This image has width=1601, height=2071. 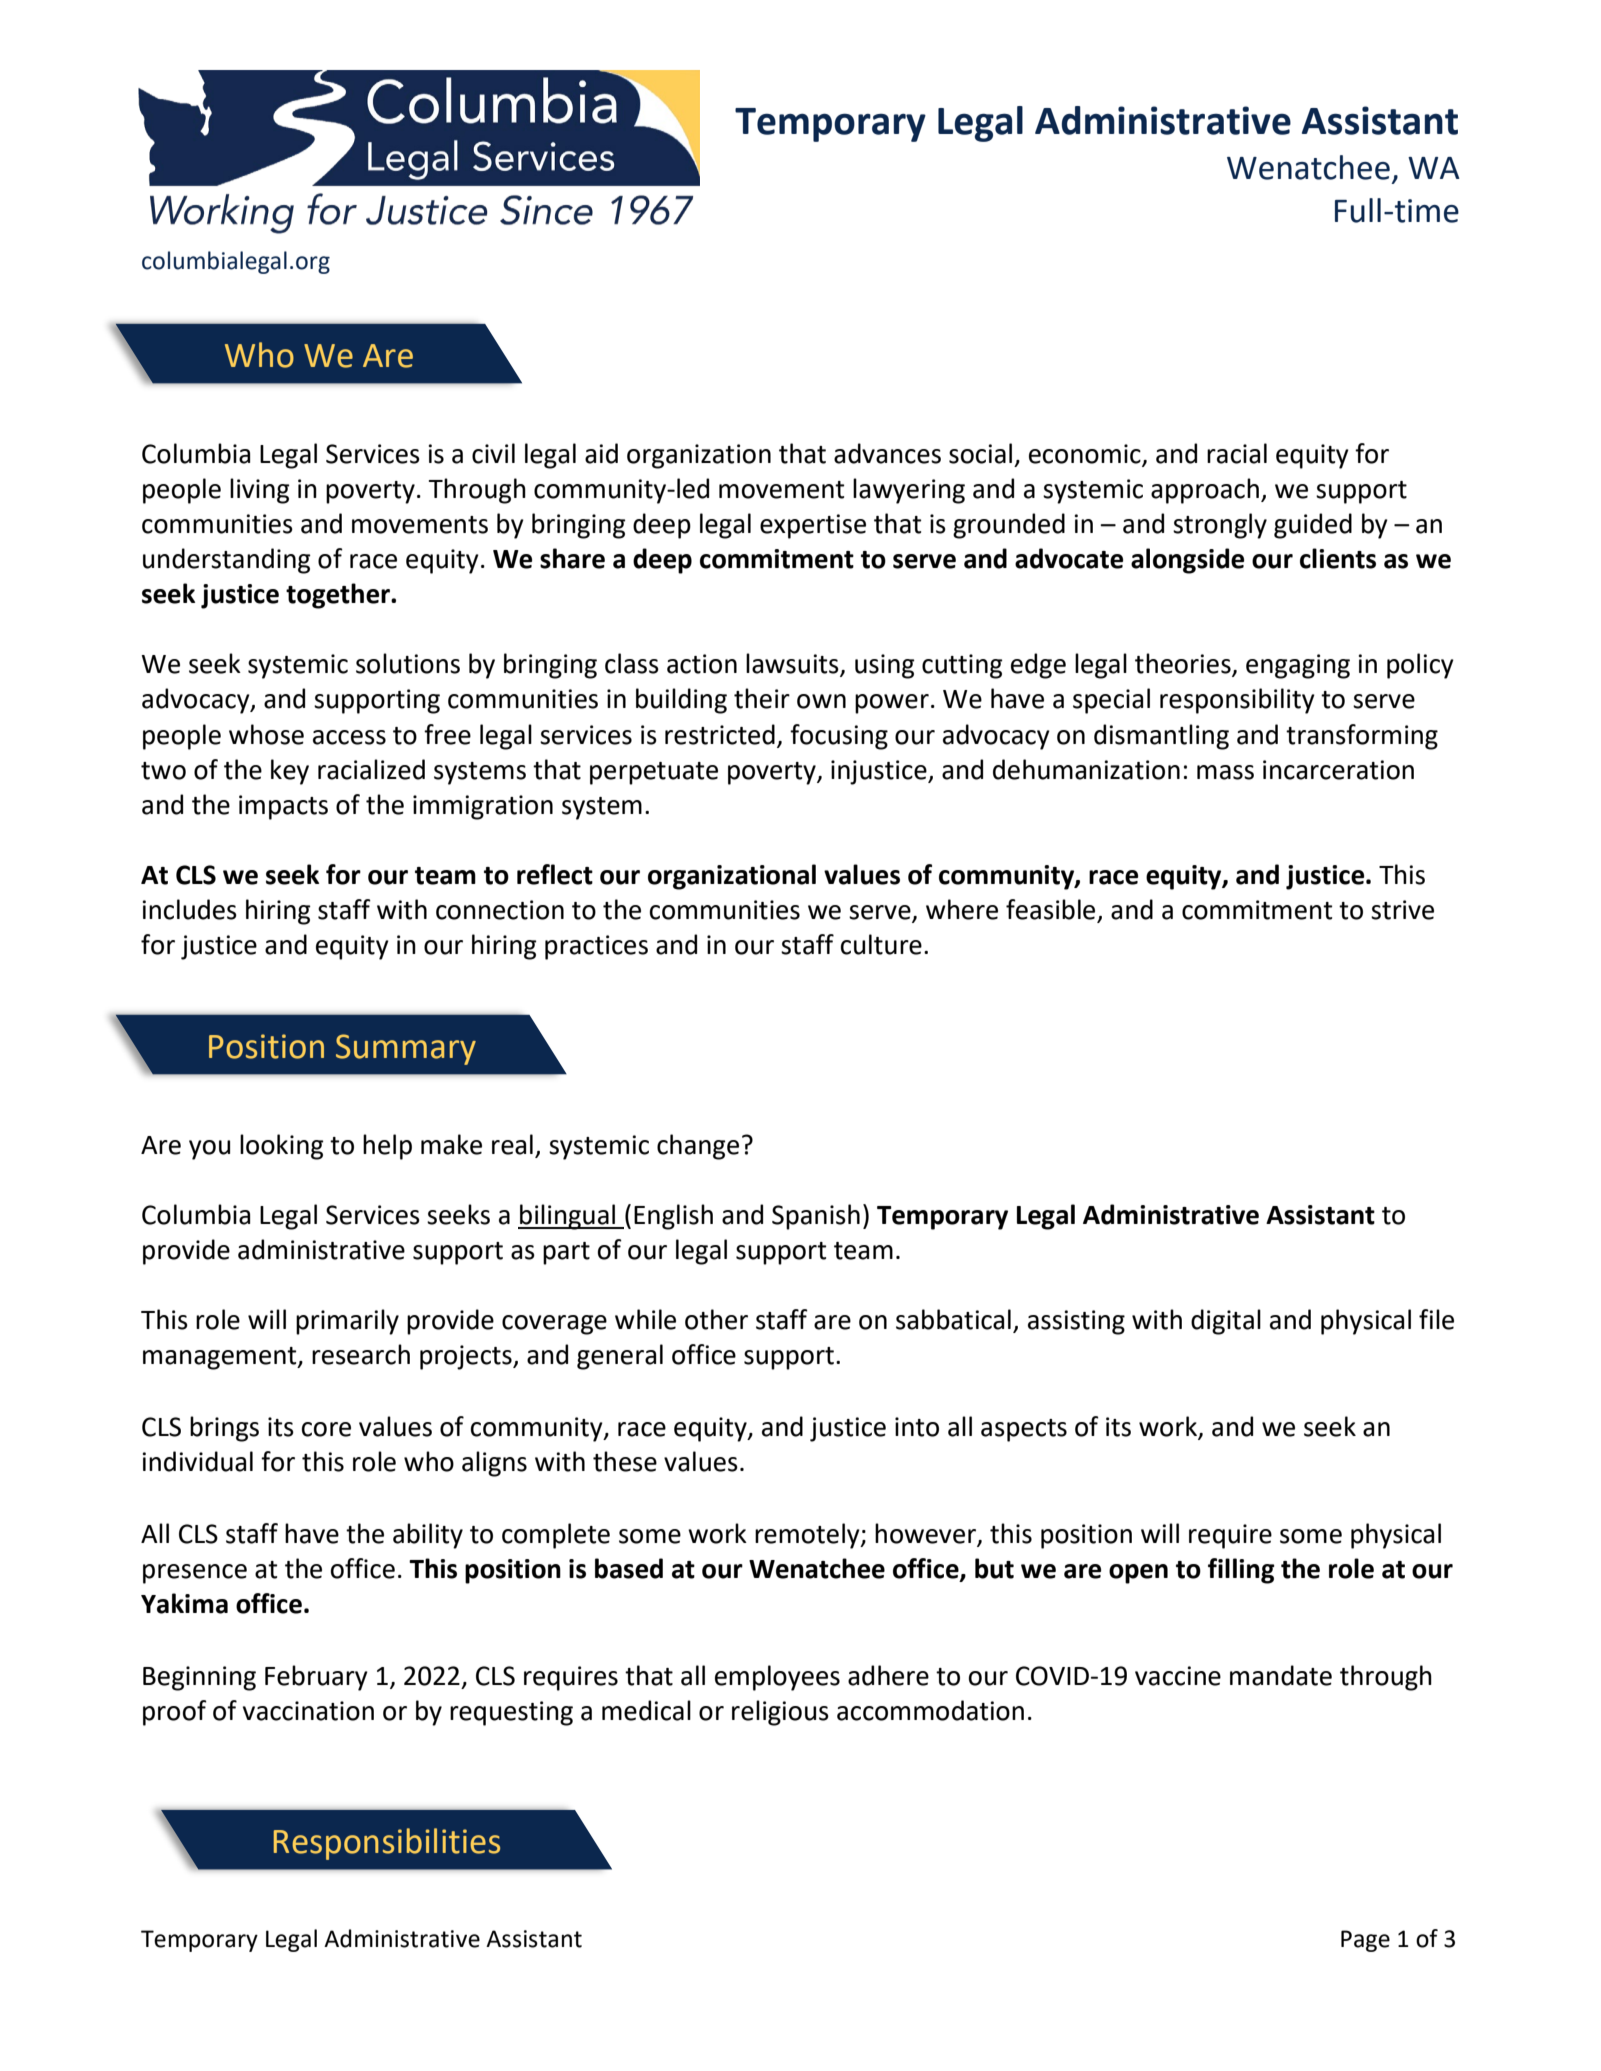 What do you see at coordinates (780, 1713) in the image?
I see `religious` at bounding box center [780, 1713].
